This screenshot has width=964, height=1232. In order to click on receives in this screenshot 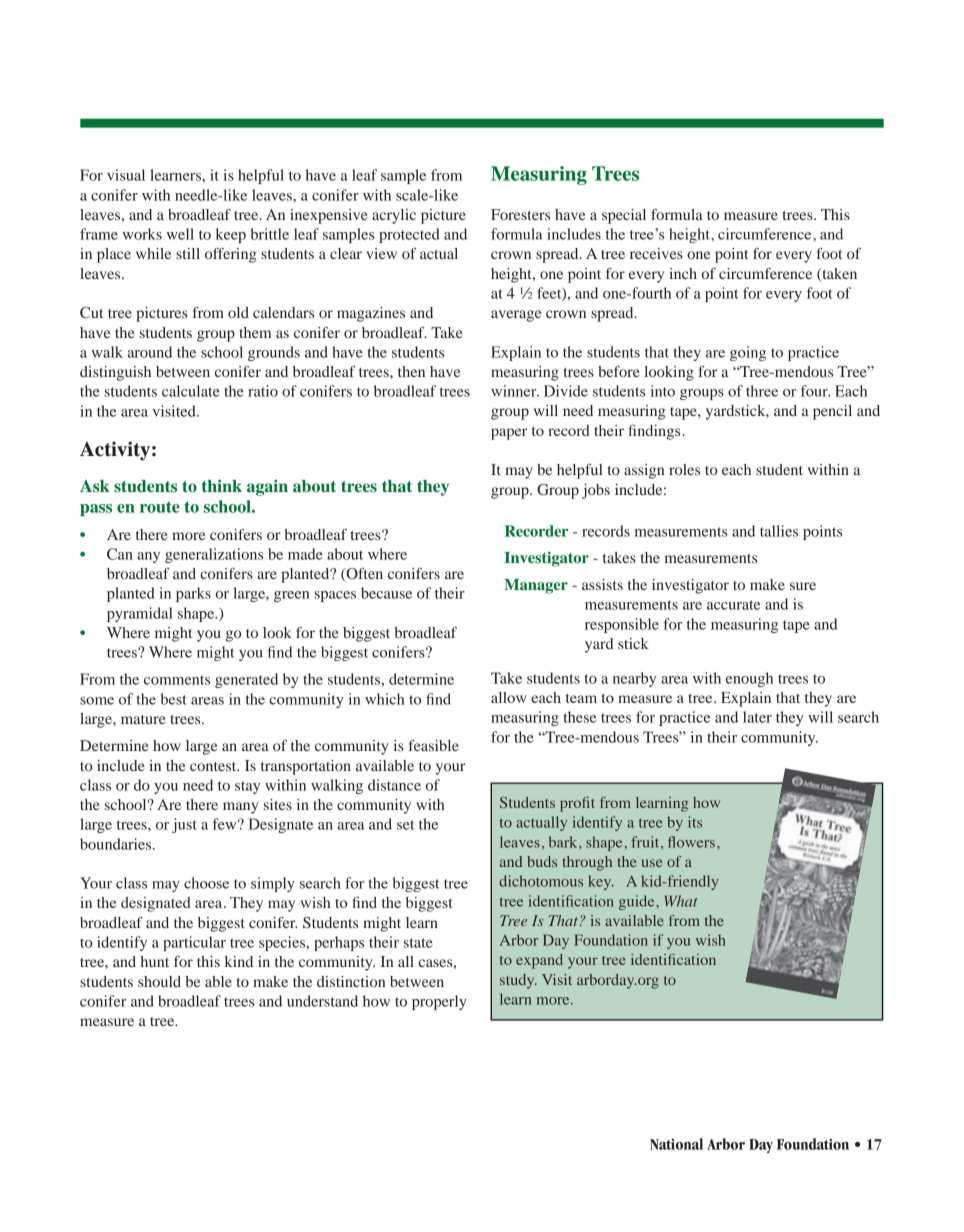, I will do `click(656, 253)`.
